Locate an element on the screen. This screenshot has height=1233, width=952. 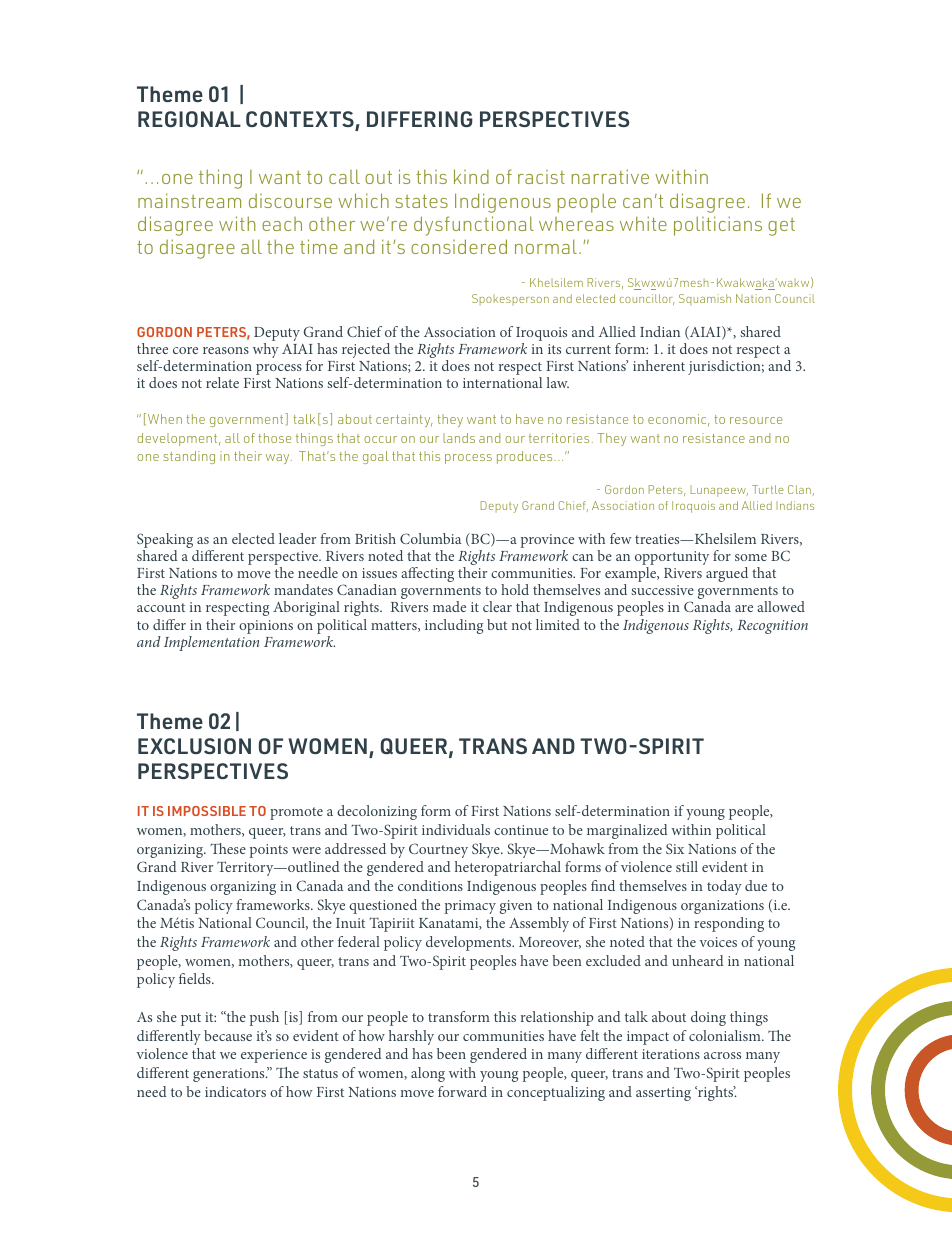
forward is located at coordinates (462, 1091).
